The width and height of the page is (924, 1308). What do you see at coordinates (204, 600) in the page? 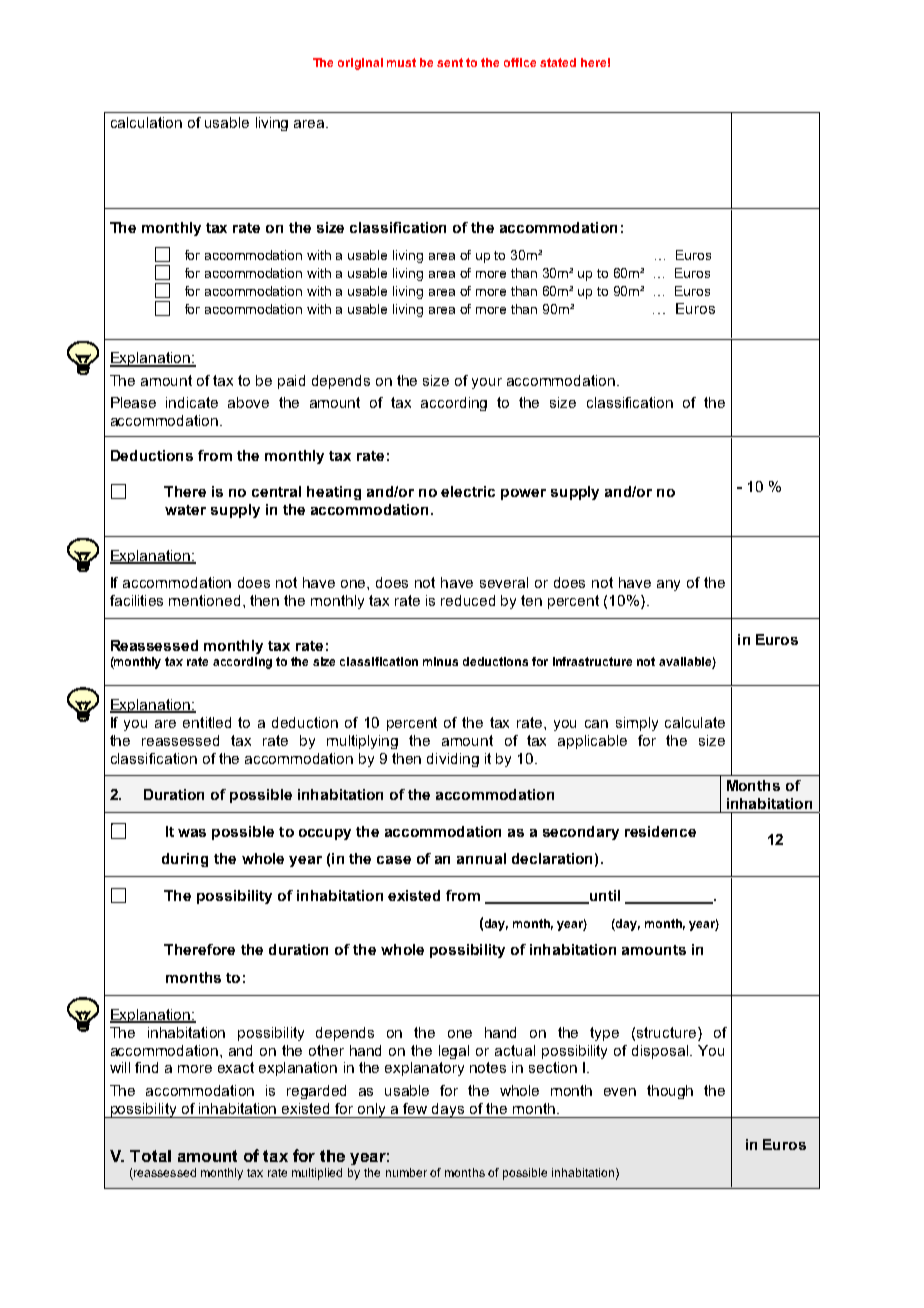
I see `mentioned` at bounding box center [204, 600].
